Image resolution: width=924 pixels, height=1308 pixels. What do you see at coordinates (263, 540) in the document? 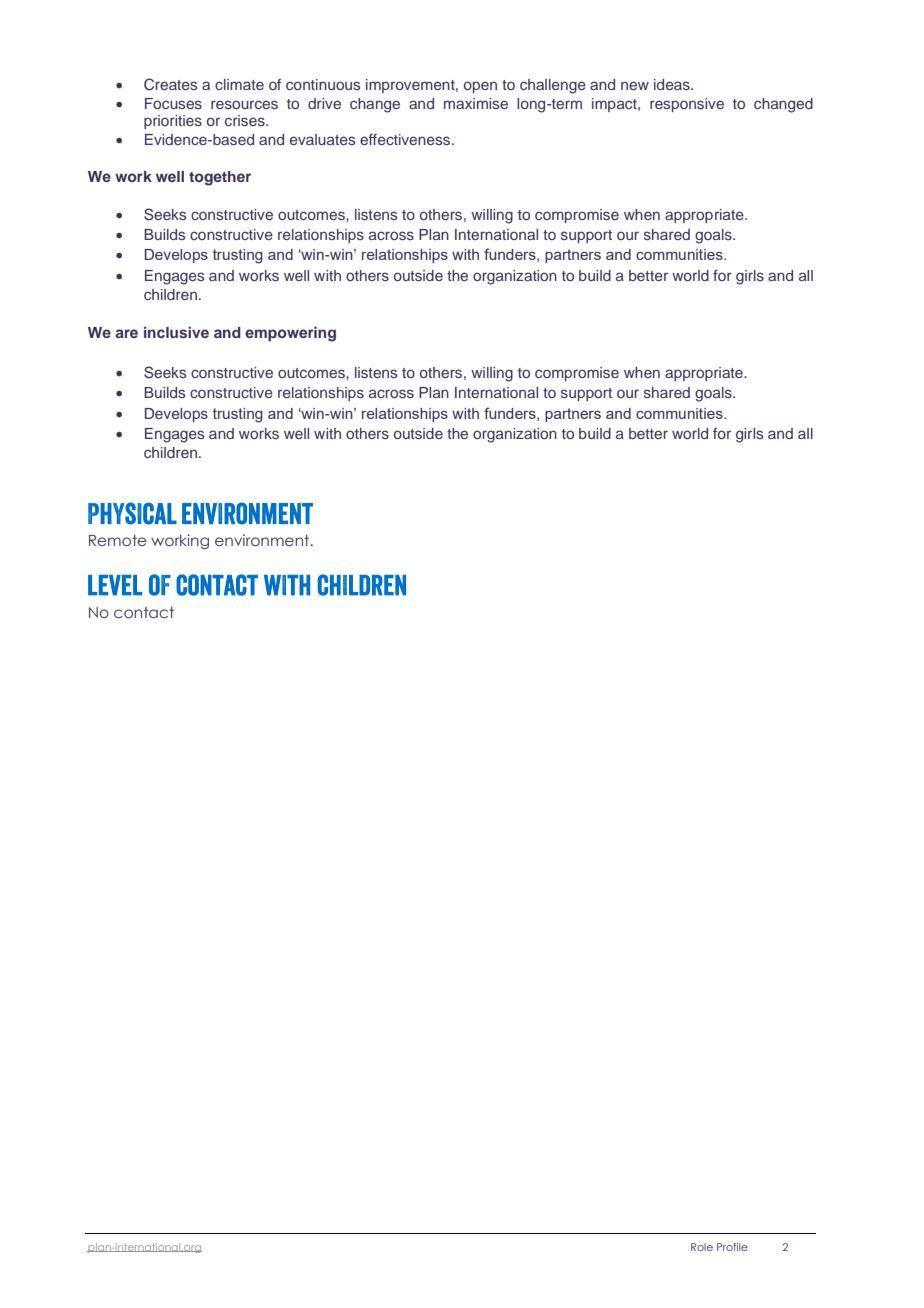
I see `environment` at bounding box center [263, 540].
